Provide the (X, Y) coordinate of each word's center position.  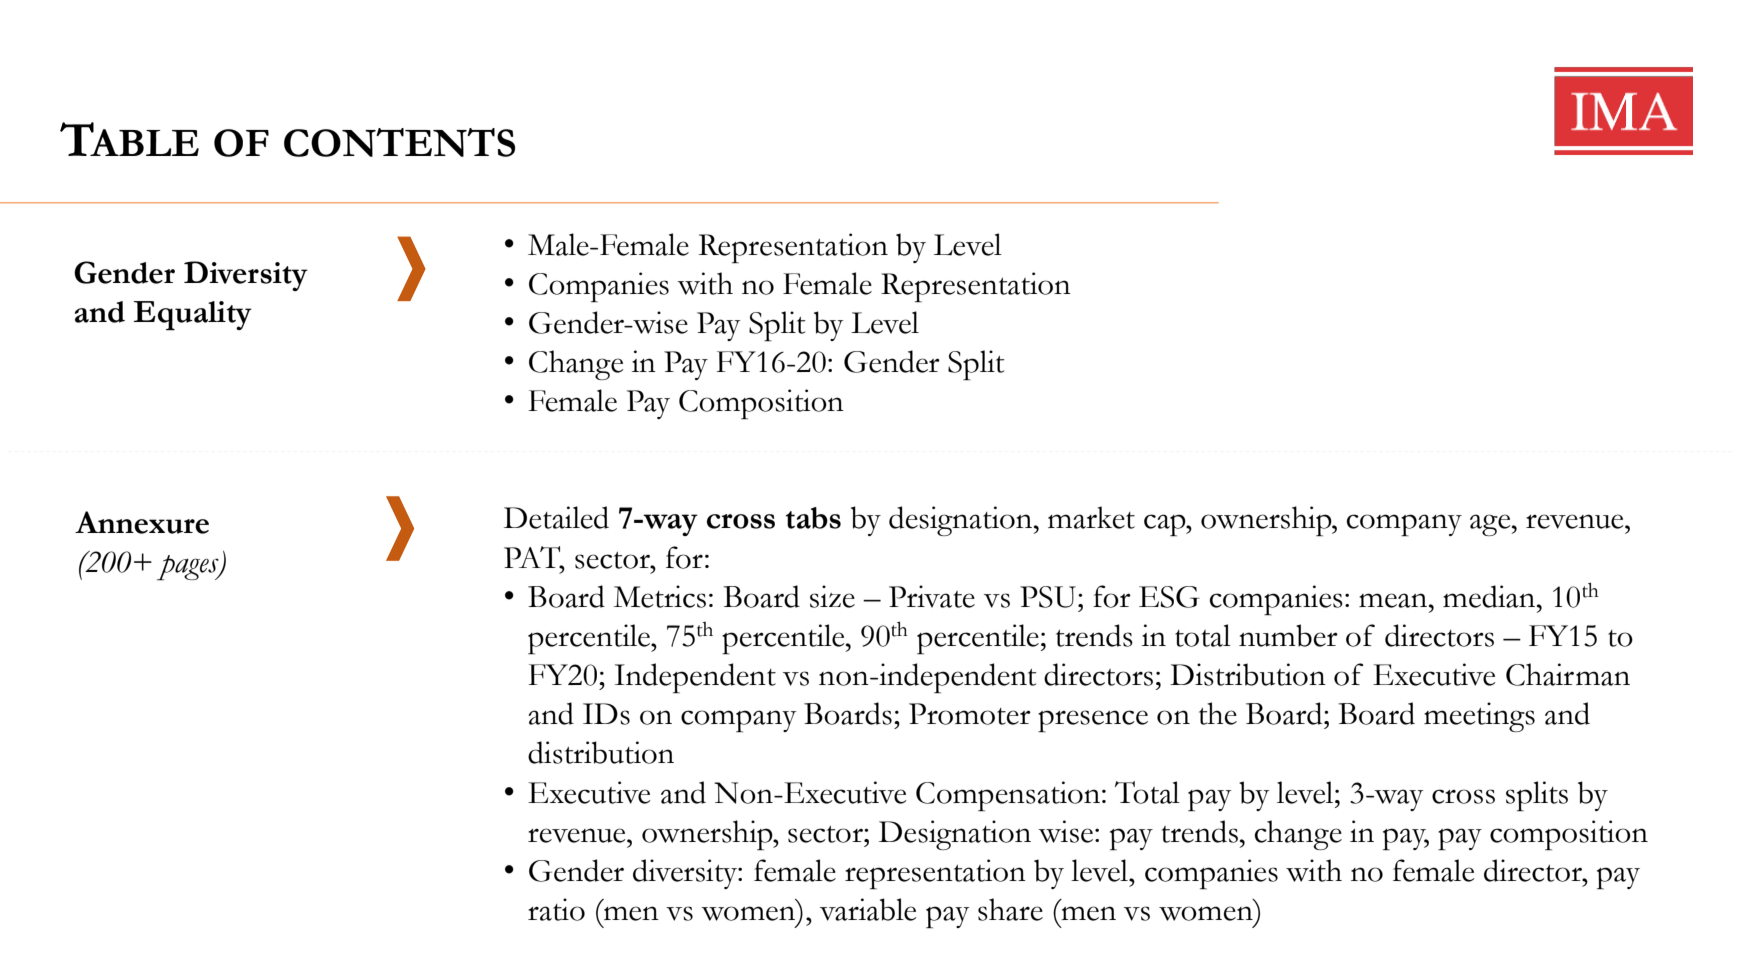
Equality (192, 315)
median (1489, 596)
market (1091, 517)
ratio (556, 909)
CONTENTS (399, 142)
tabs (813, 518)
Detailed (556, 517)
